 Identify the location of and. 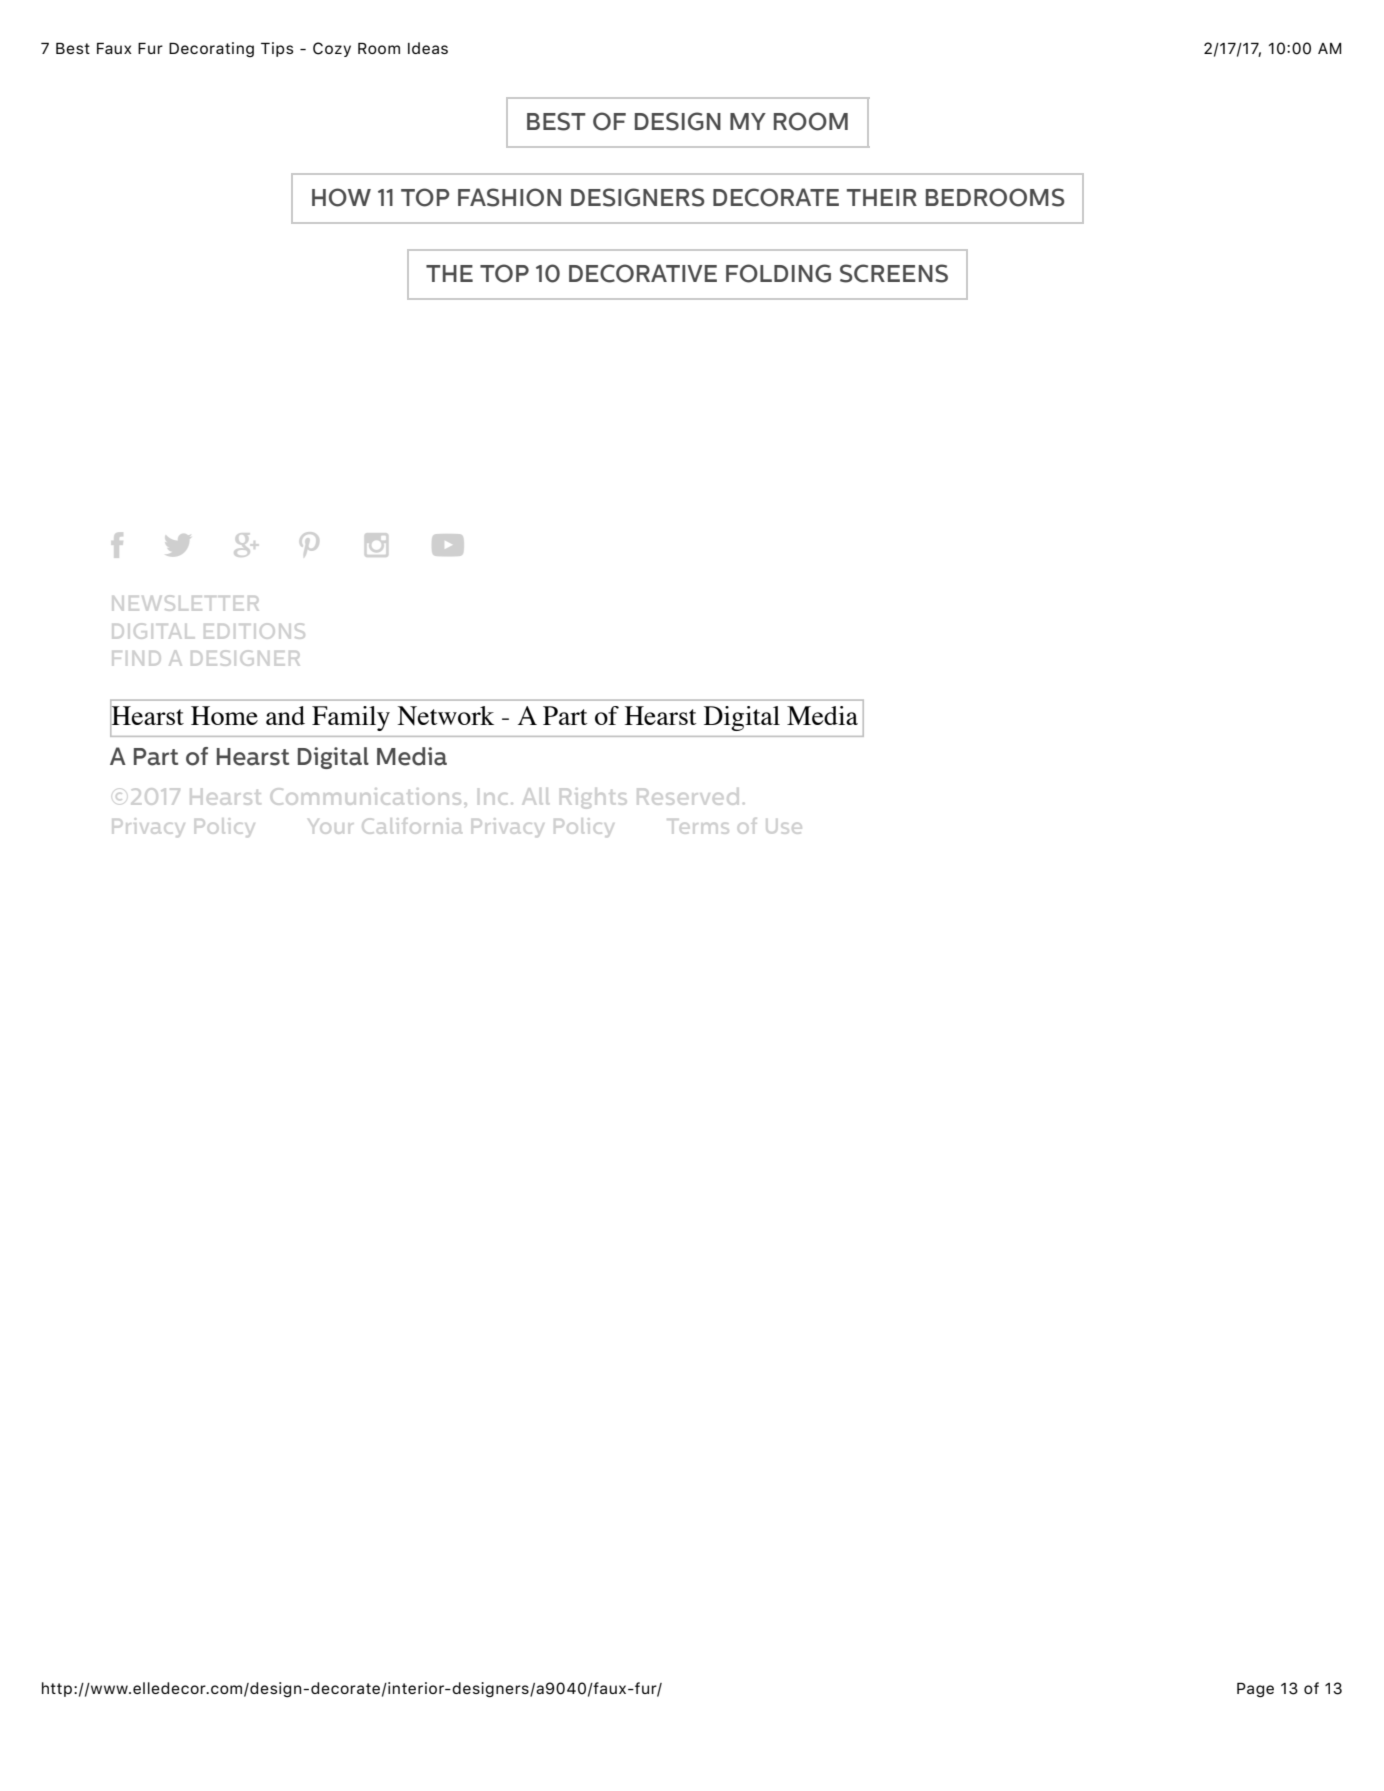
(285, 715).
